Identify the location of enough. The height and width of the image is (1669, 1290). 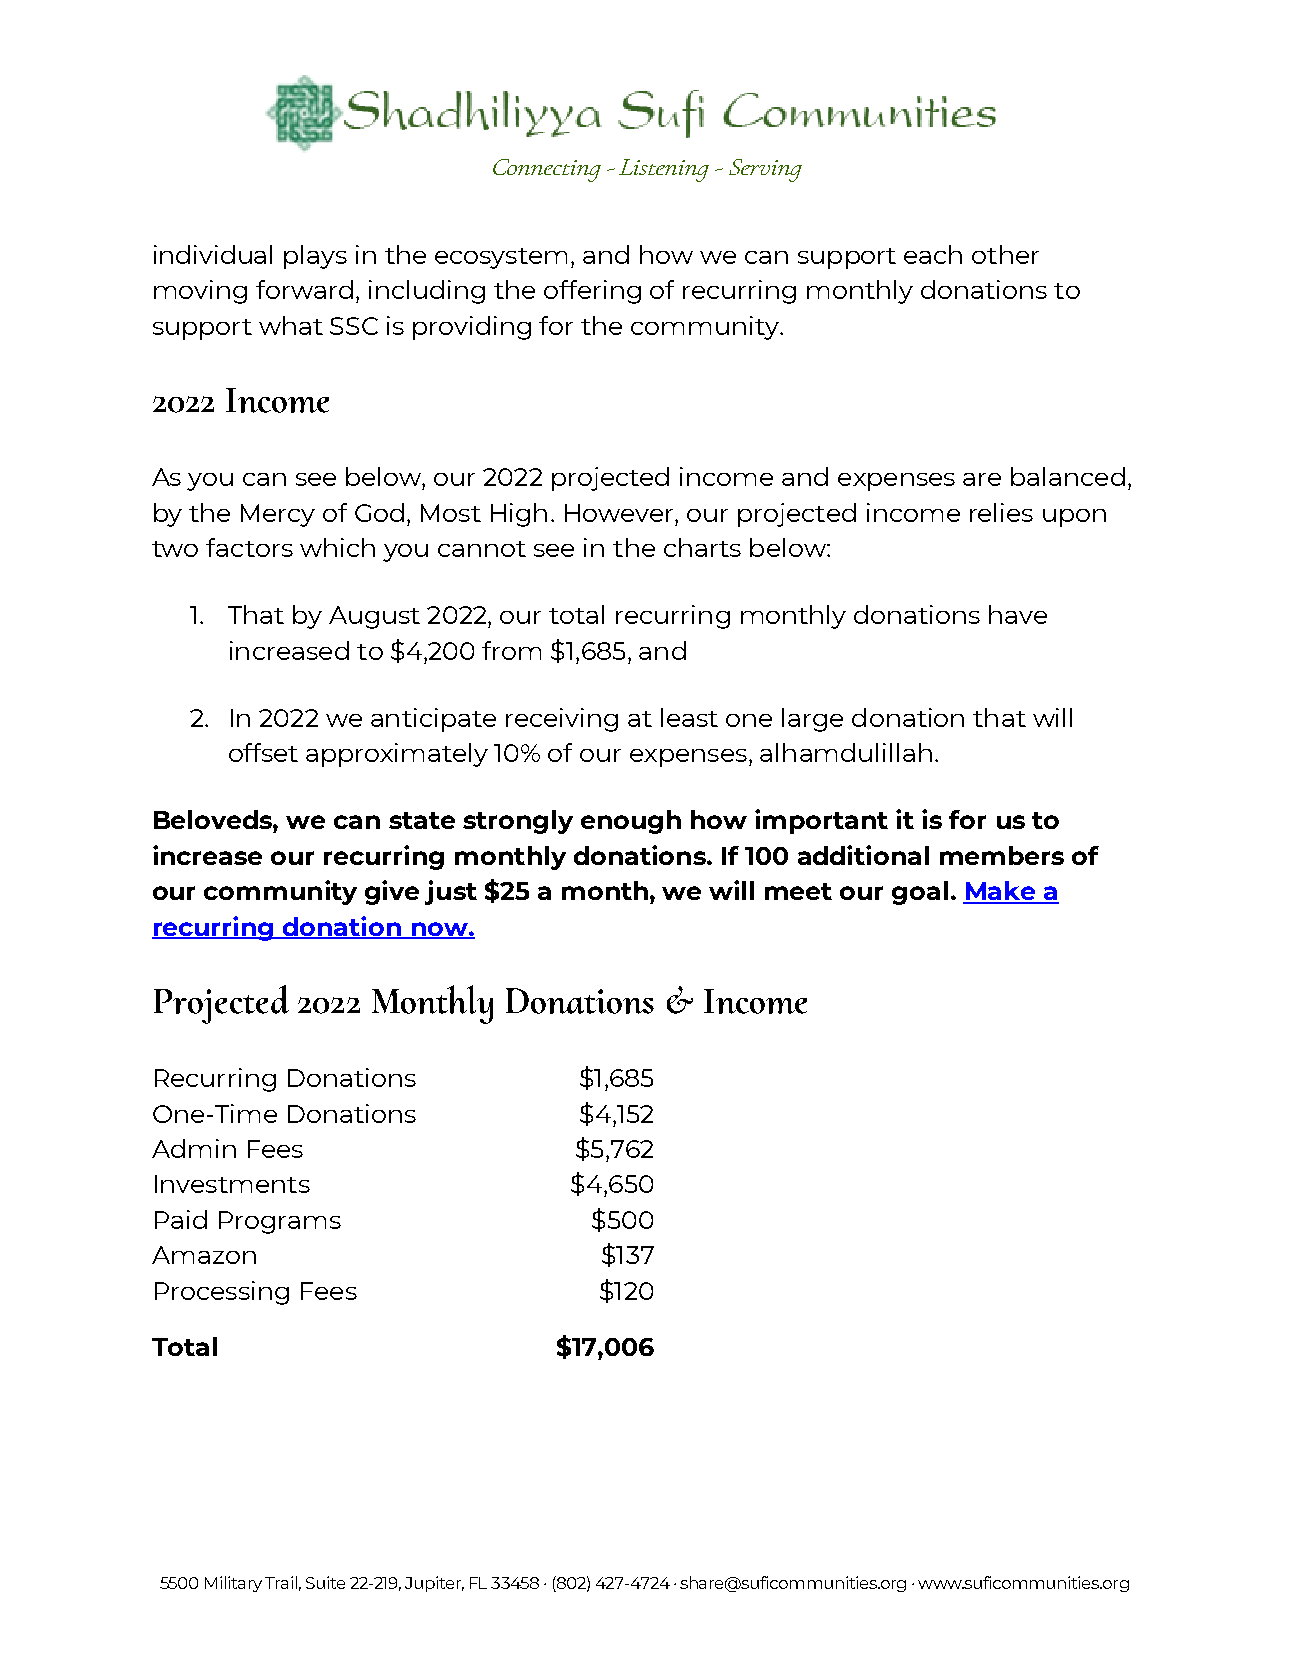
(631, 822).
